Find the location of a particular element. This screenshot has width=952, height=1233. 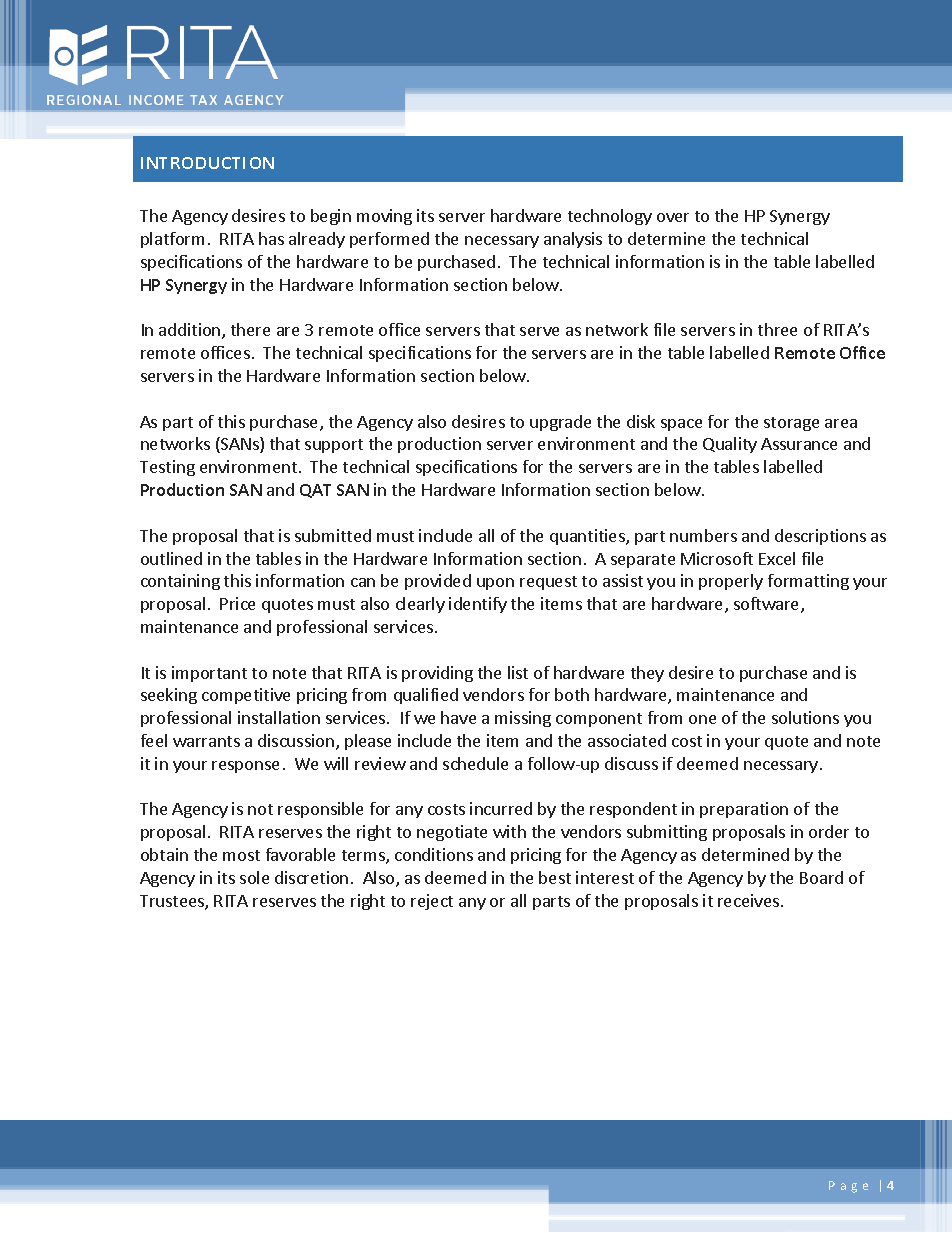

quantities is located at coordinates (588, 537).
